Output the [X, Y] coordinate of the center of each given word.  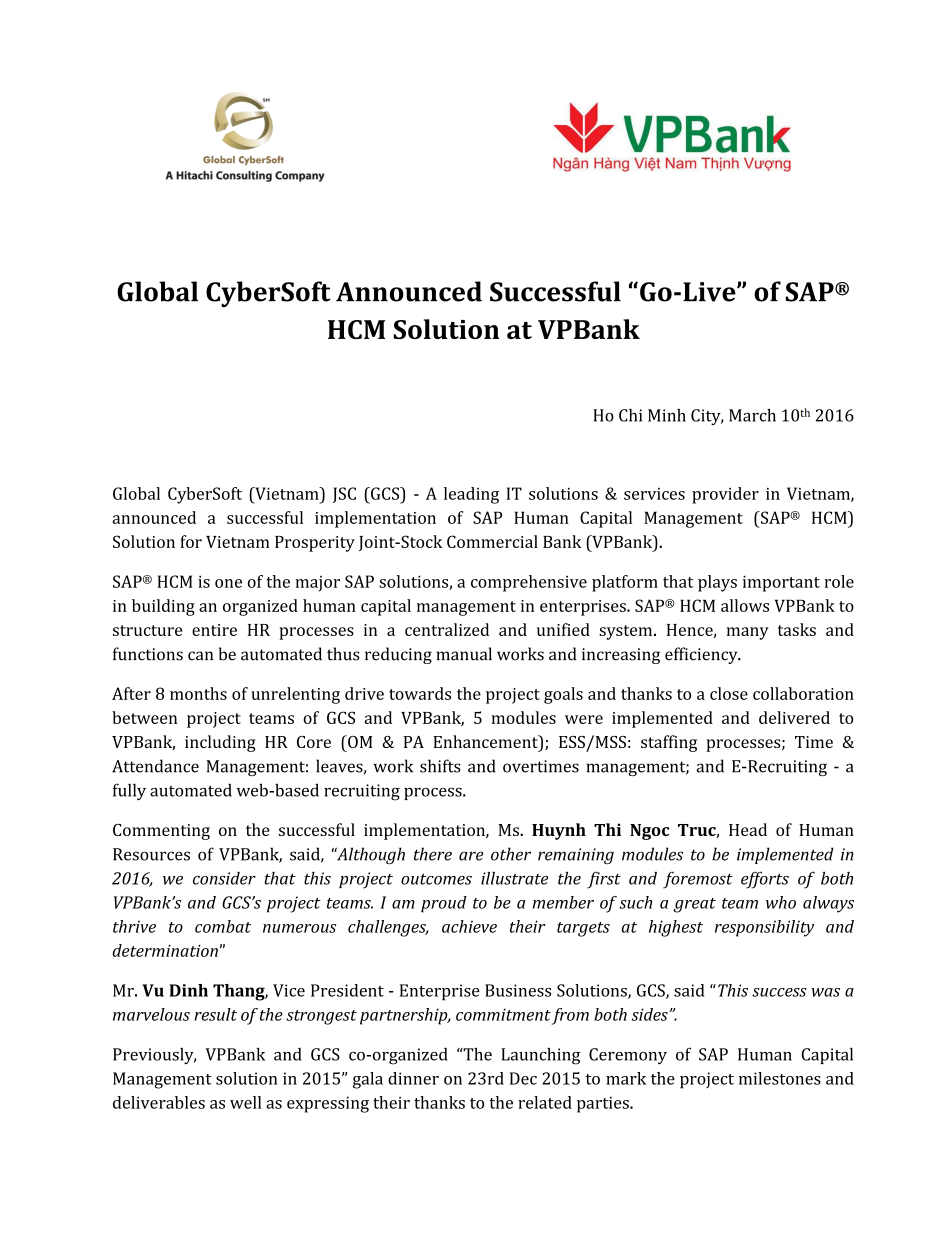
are [471, 856]
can [200, 656]
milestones [780, 1078]
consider [224, 878]
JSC [344, 495]
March [752, 415]
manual [464, 654]
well [246, 1102]
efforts [765, 880]
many [747, 633]
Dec [523, 1078]
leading [471, 495]
